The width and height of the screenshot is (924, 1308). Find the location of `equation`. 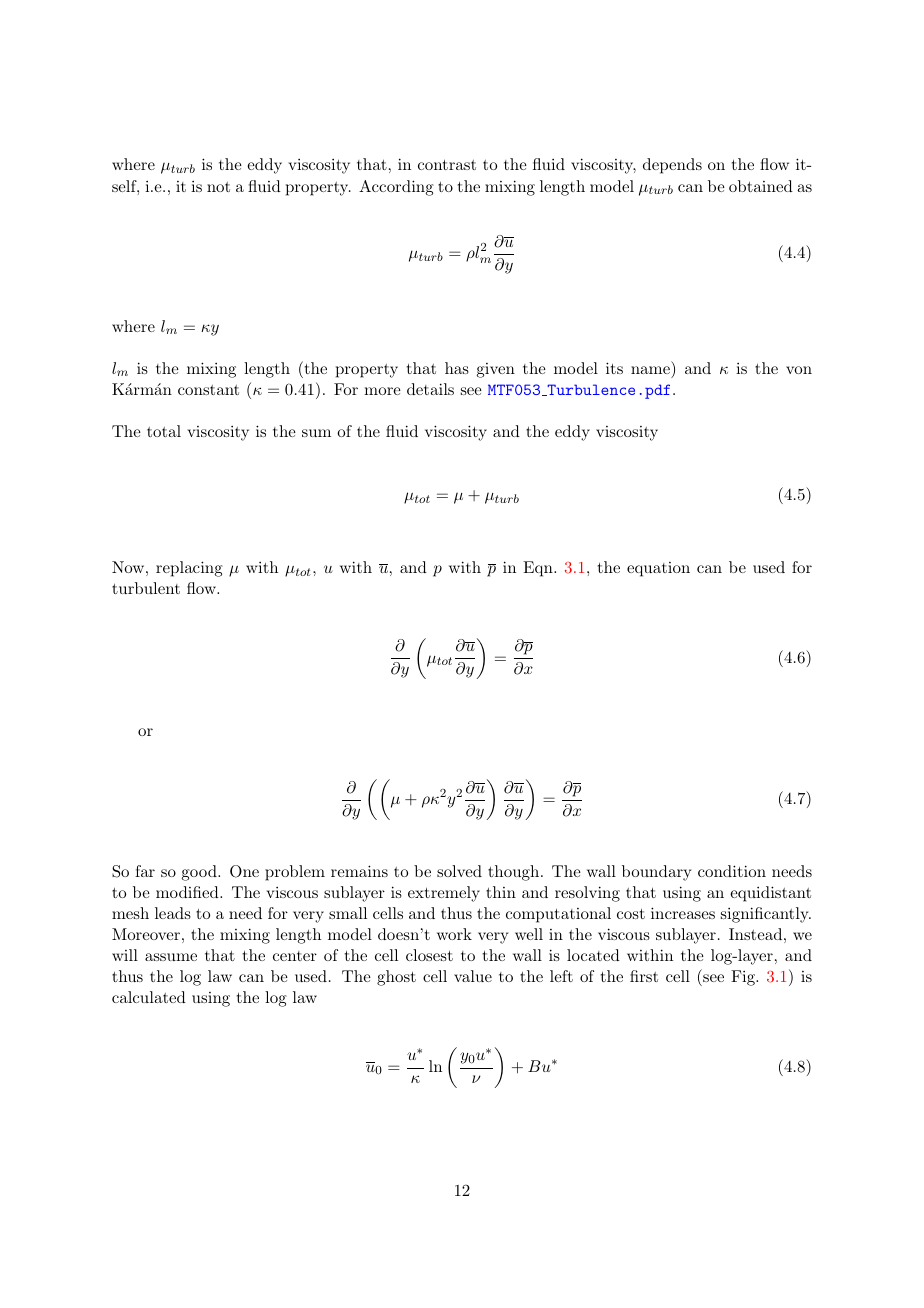

equation is located at coordinates (658, 569).
